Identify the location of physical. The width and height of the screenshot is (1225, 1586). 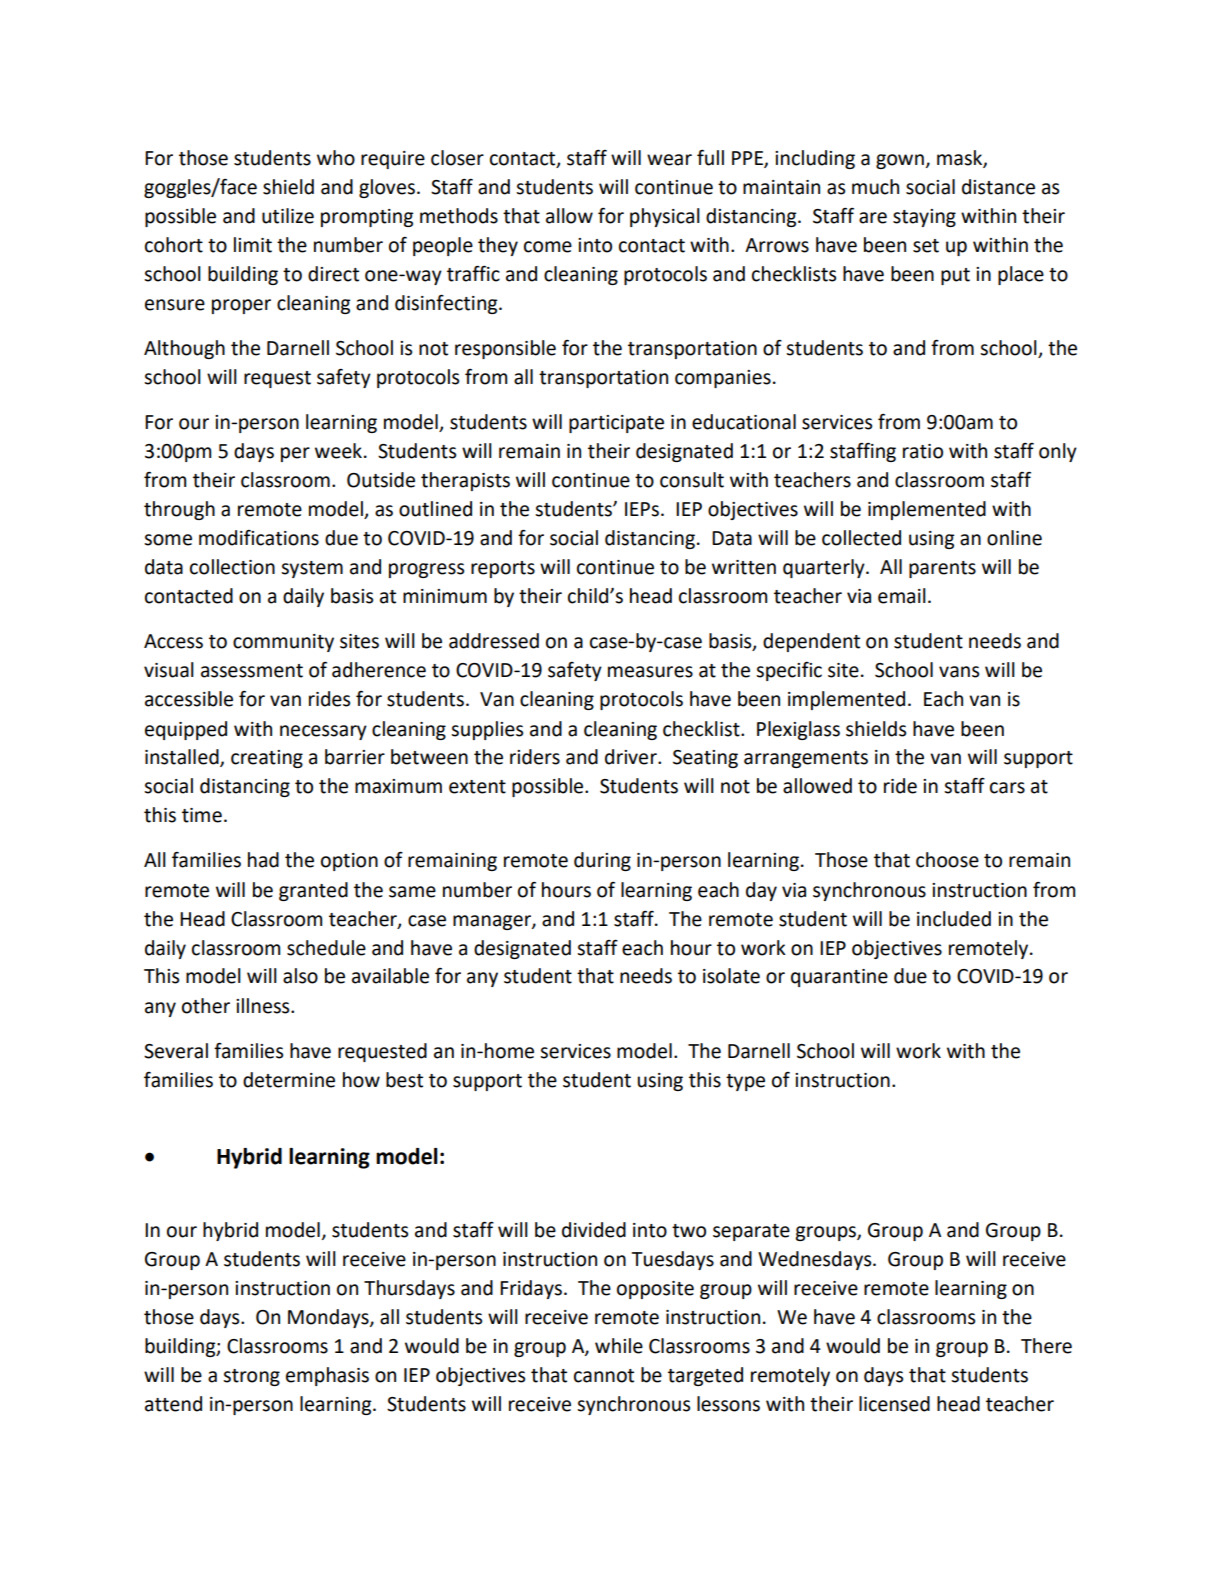
(665, 217).
